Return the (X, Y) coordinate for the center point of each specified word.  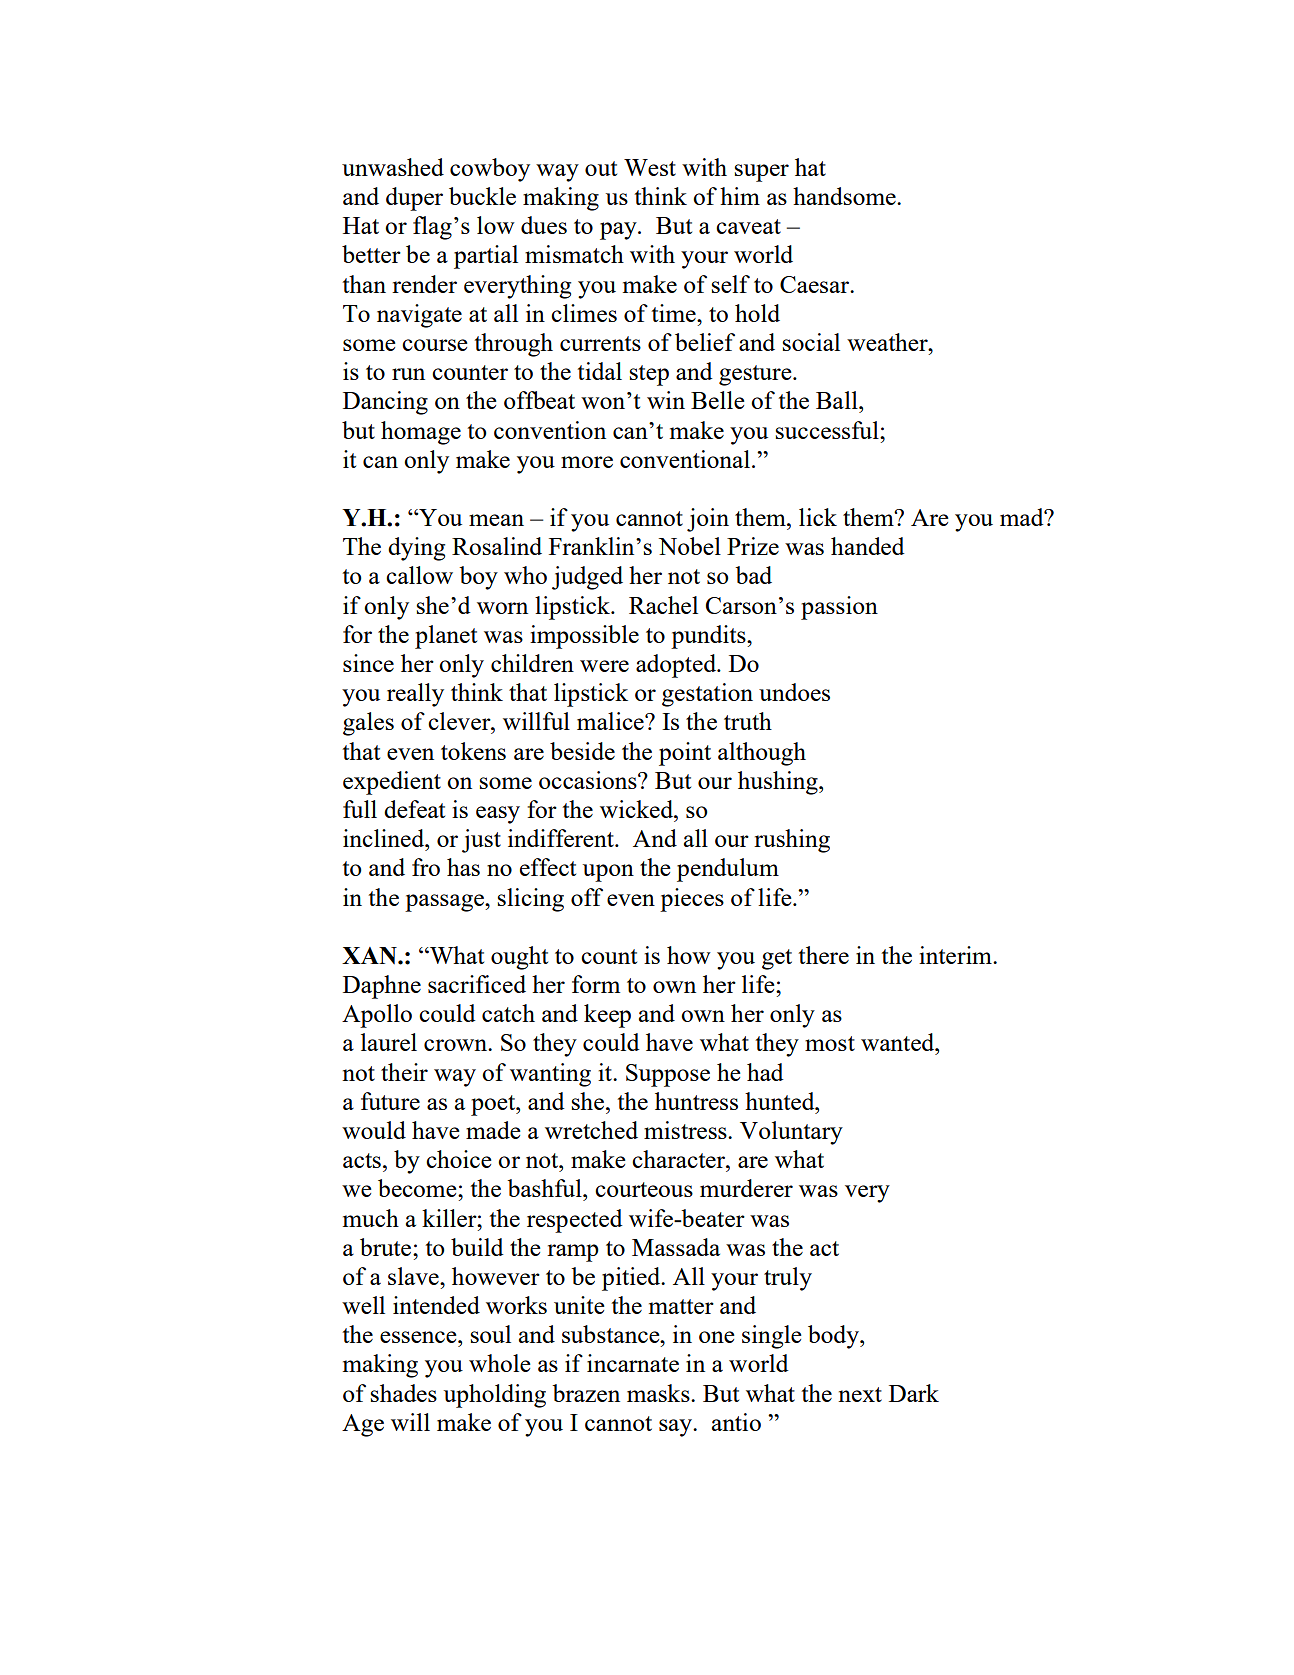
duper (414, 199)
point (685, 754)
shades (403, 1393)
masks (659, 1393)
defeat (414, 809)
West (650, 167)
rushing (792, 841)
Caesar (815, 284)
